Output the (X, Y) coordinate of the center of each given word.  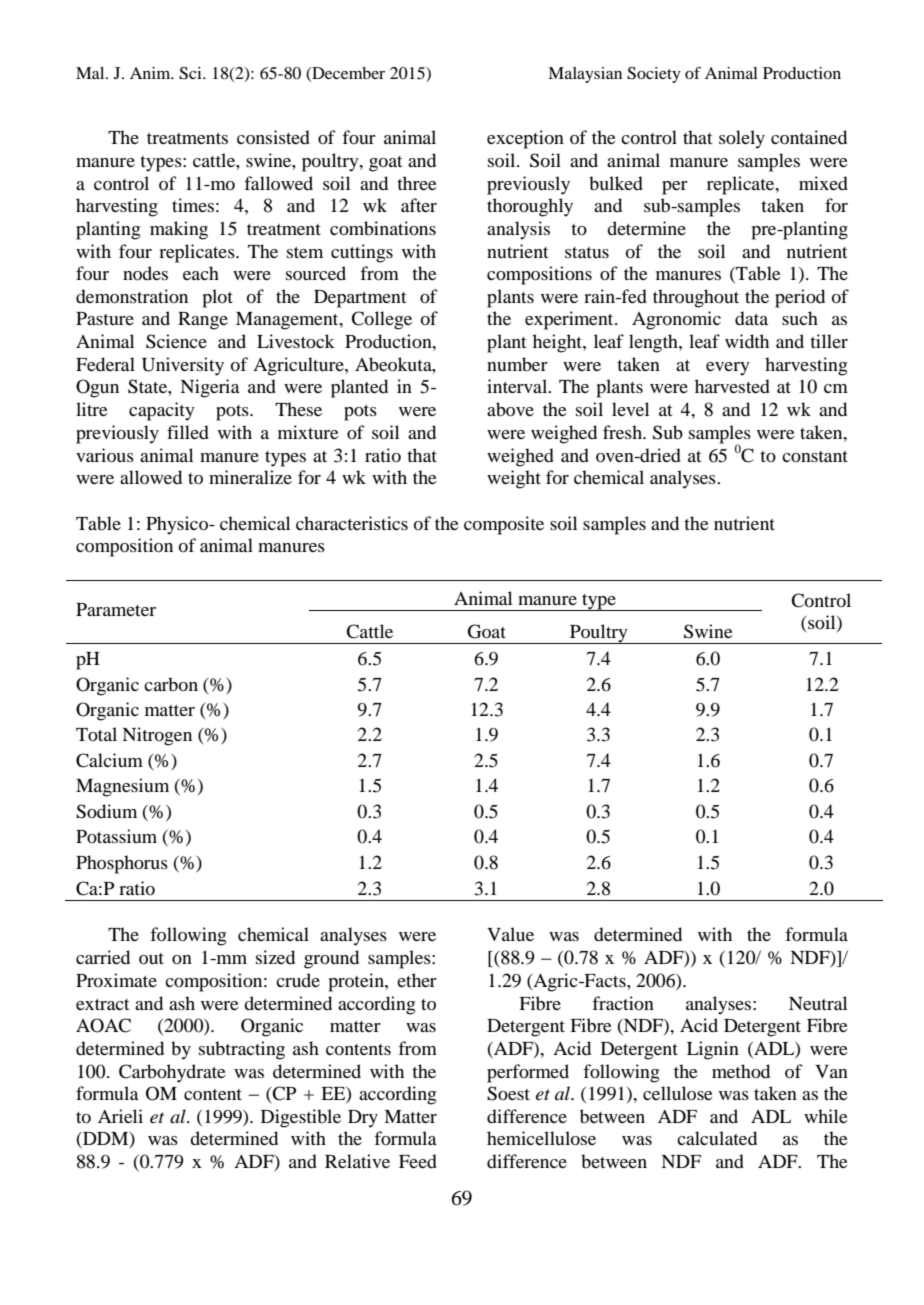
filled (188, 432)
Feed (418, 1161)
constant (815, 456)
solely (742, 139)
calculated (717, 1138)
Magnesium (122, 787)
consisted (273, 137)
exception (525, 139)
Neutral (818, 1003)
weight (514, 479)
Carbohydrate (172, 1073)
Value (510, 934)
